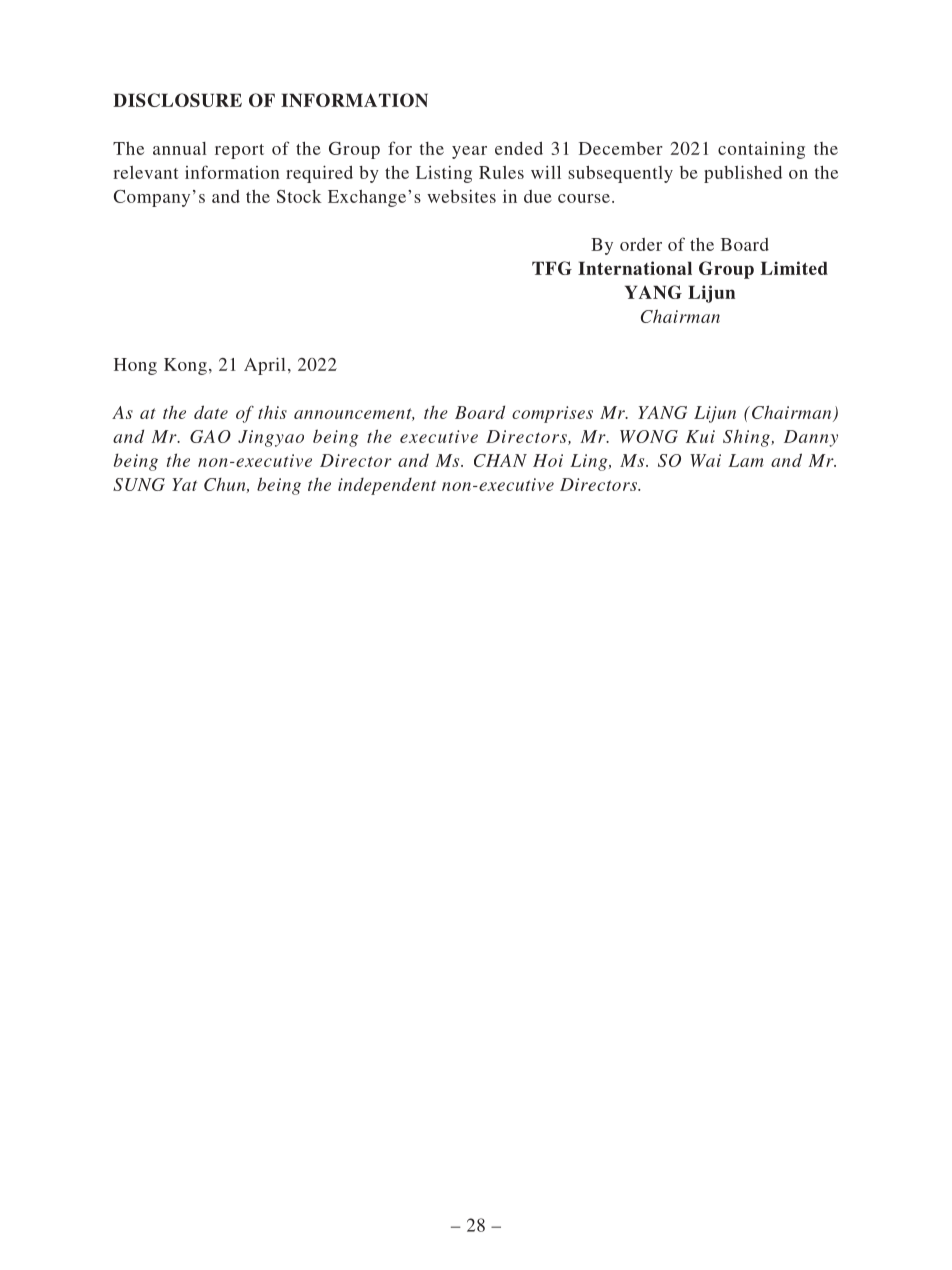 Image resolution: width=952 pixels, height=1270 pixels. What do you see at coordinates (794, 268) in the screenshot?
I see `Limited` at bounding box center [794, 268].
